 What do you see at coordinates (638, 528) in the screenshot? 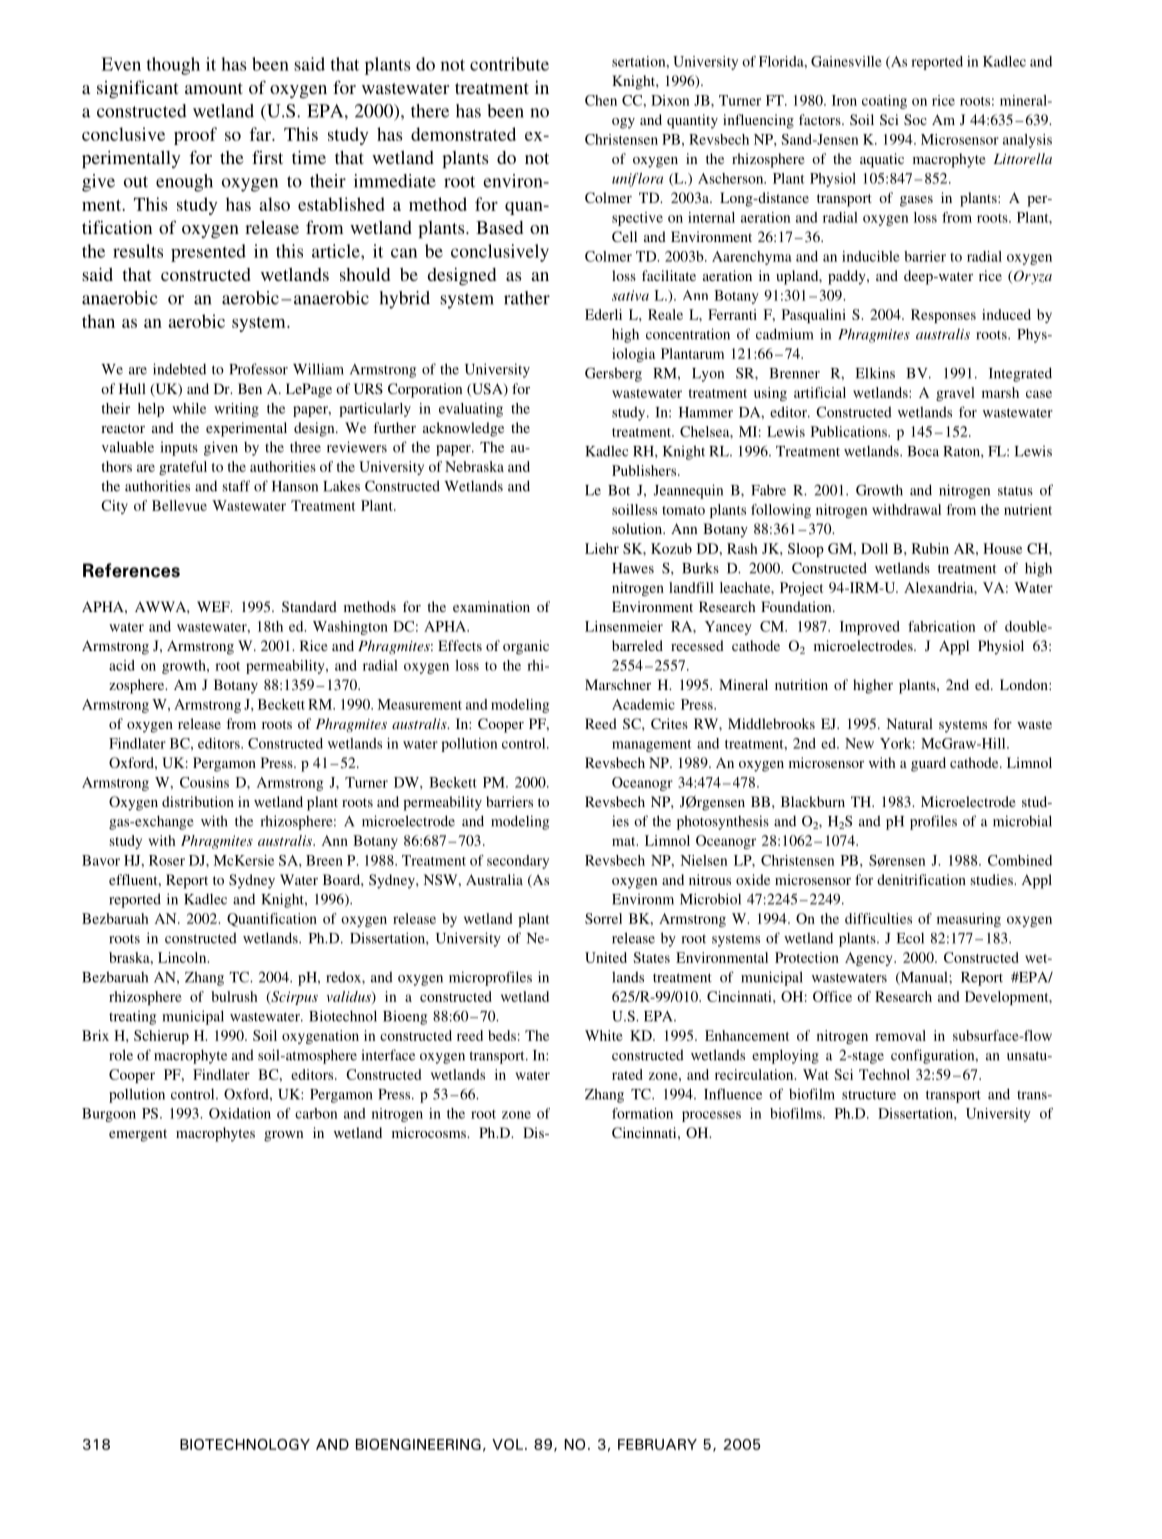
I see `solution` at bounding box center [638, 528].
